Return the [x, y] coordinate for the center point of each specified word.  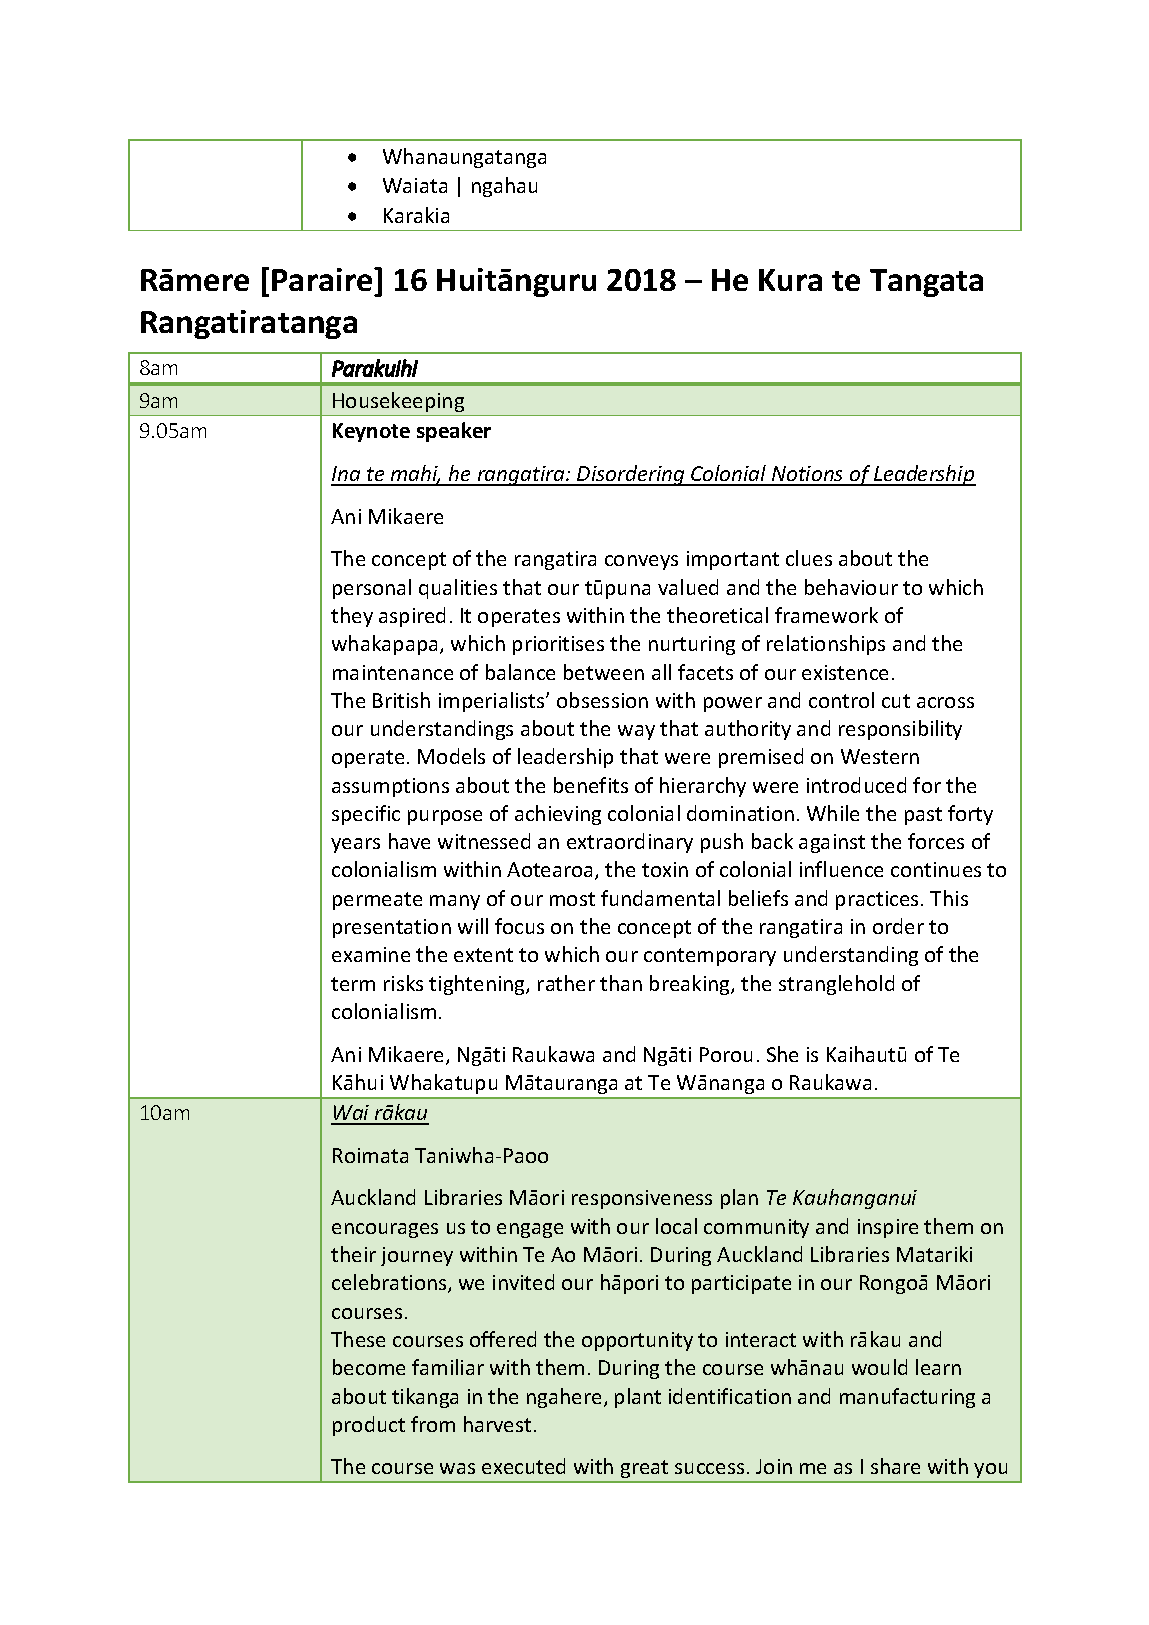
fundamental [660, 898]
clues [809, 558]
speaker [454, 432]
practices [877, 900]
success [709, 1468]
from [433, 1424]
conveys [641, 562]
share [895, 1466]
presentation [392, 928]
